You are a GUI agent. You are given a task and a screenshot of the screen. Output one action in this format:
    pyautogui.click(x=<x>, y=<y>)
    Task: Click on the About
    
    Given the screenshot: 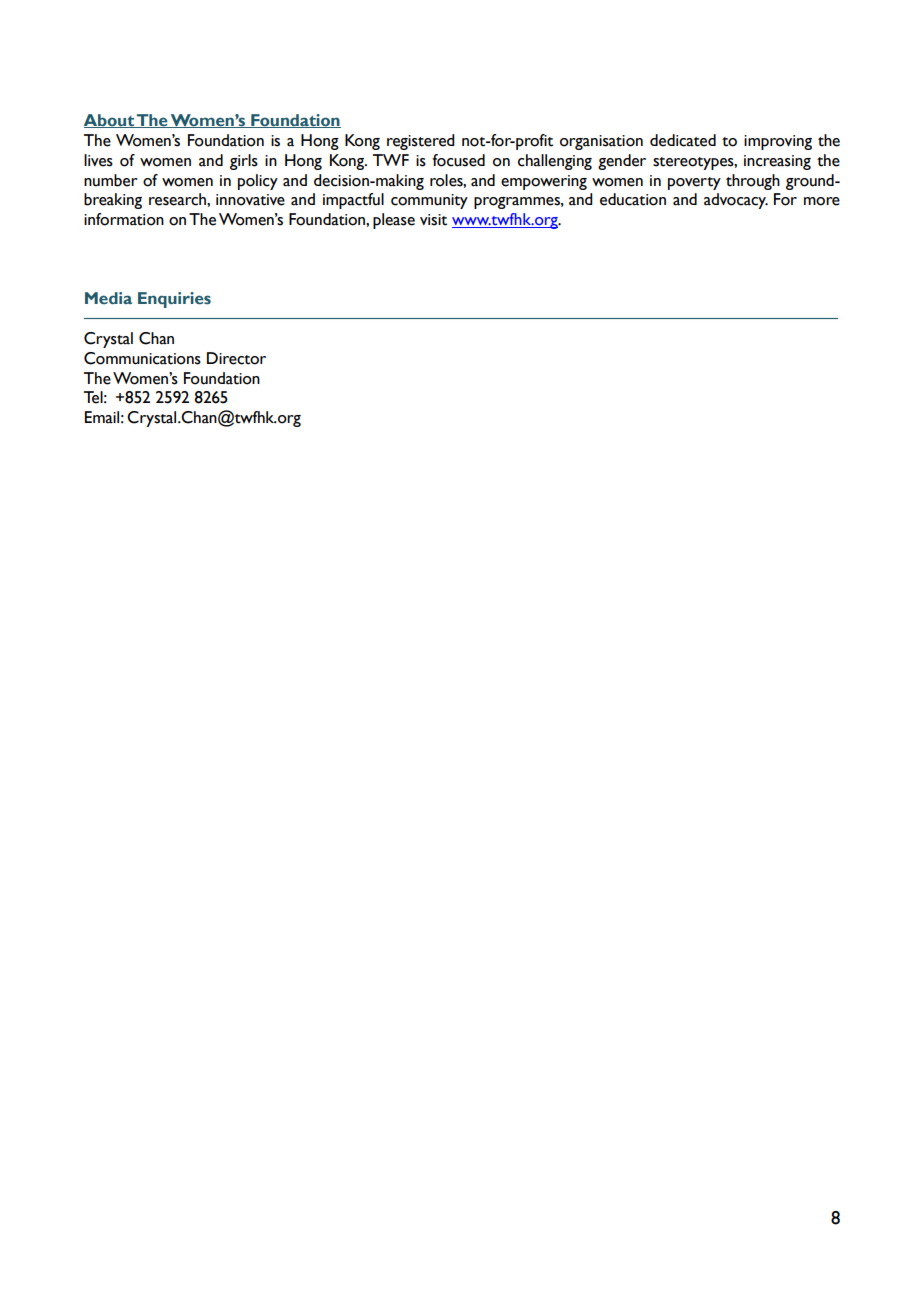 What is the action you would take?
    pyautogui.click(x=110, y=121)
